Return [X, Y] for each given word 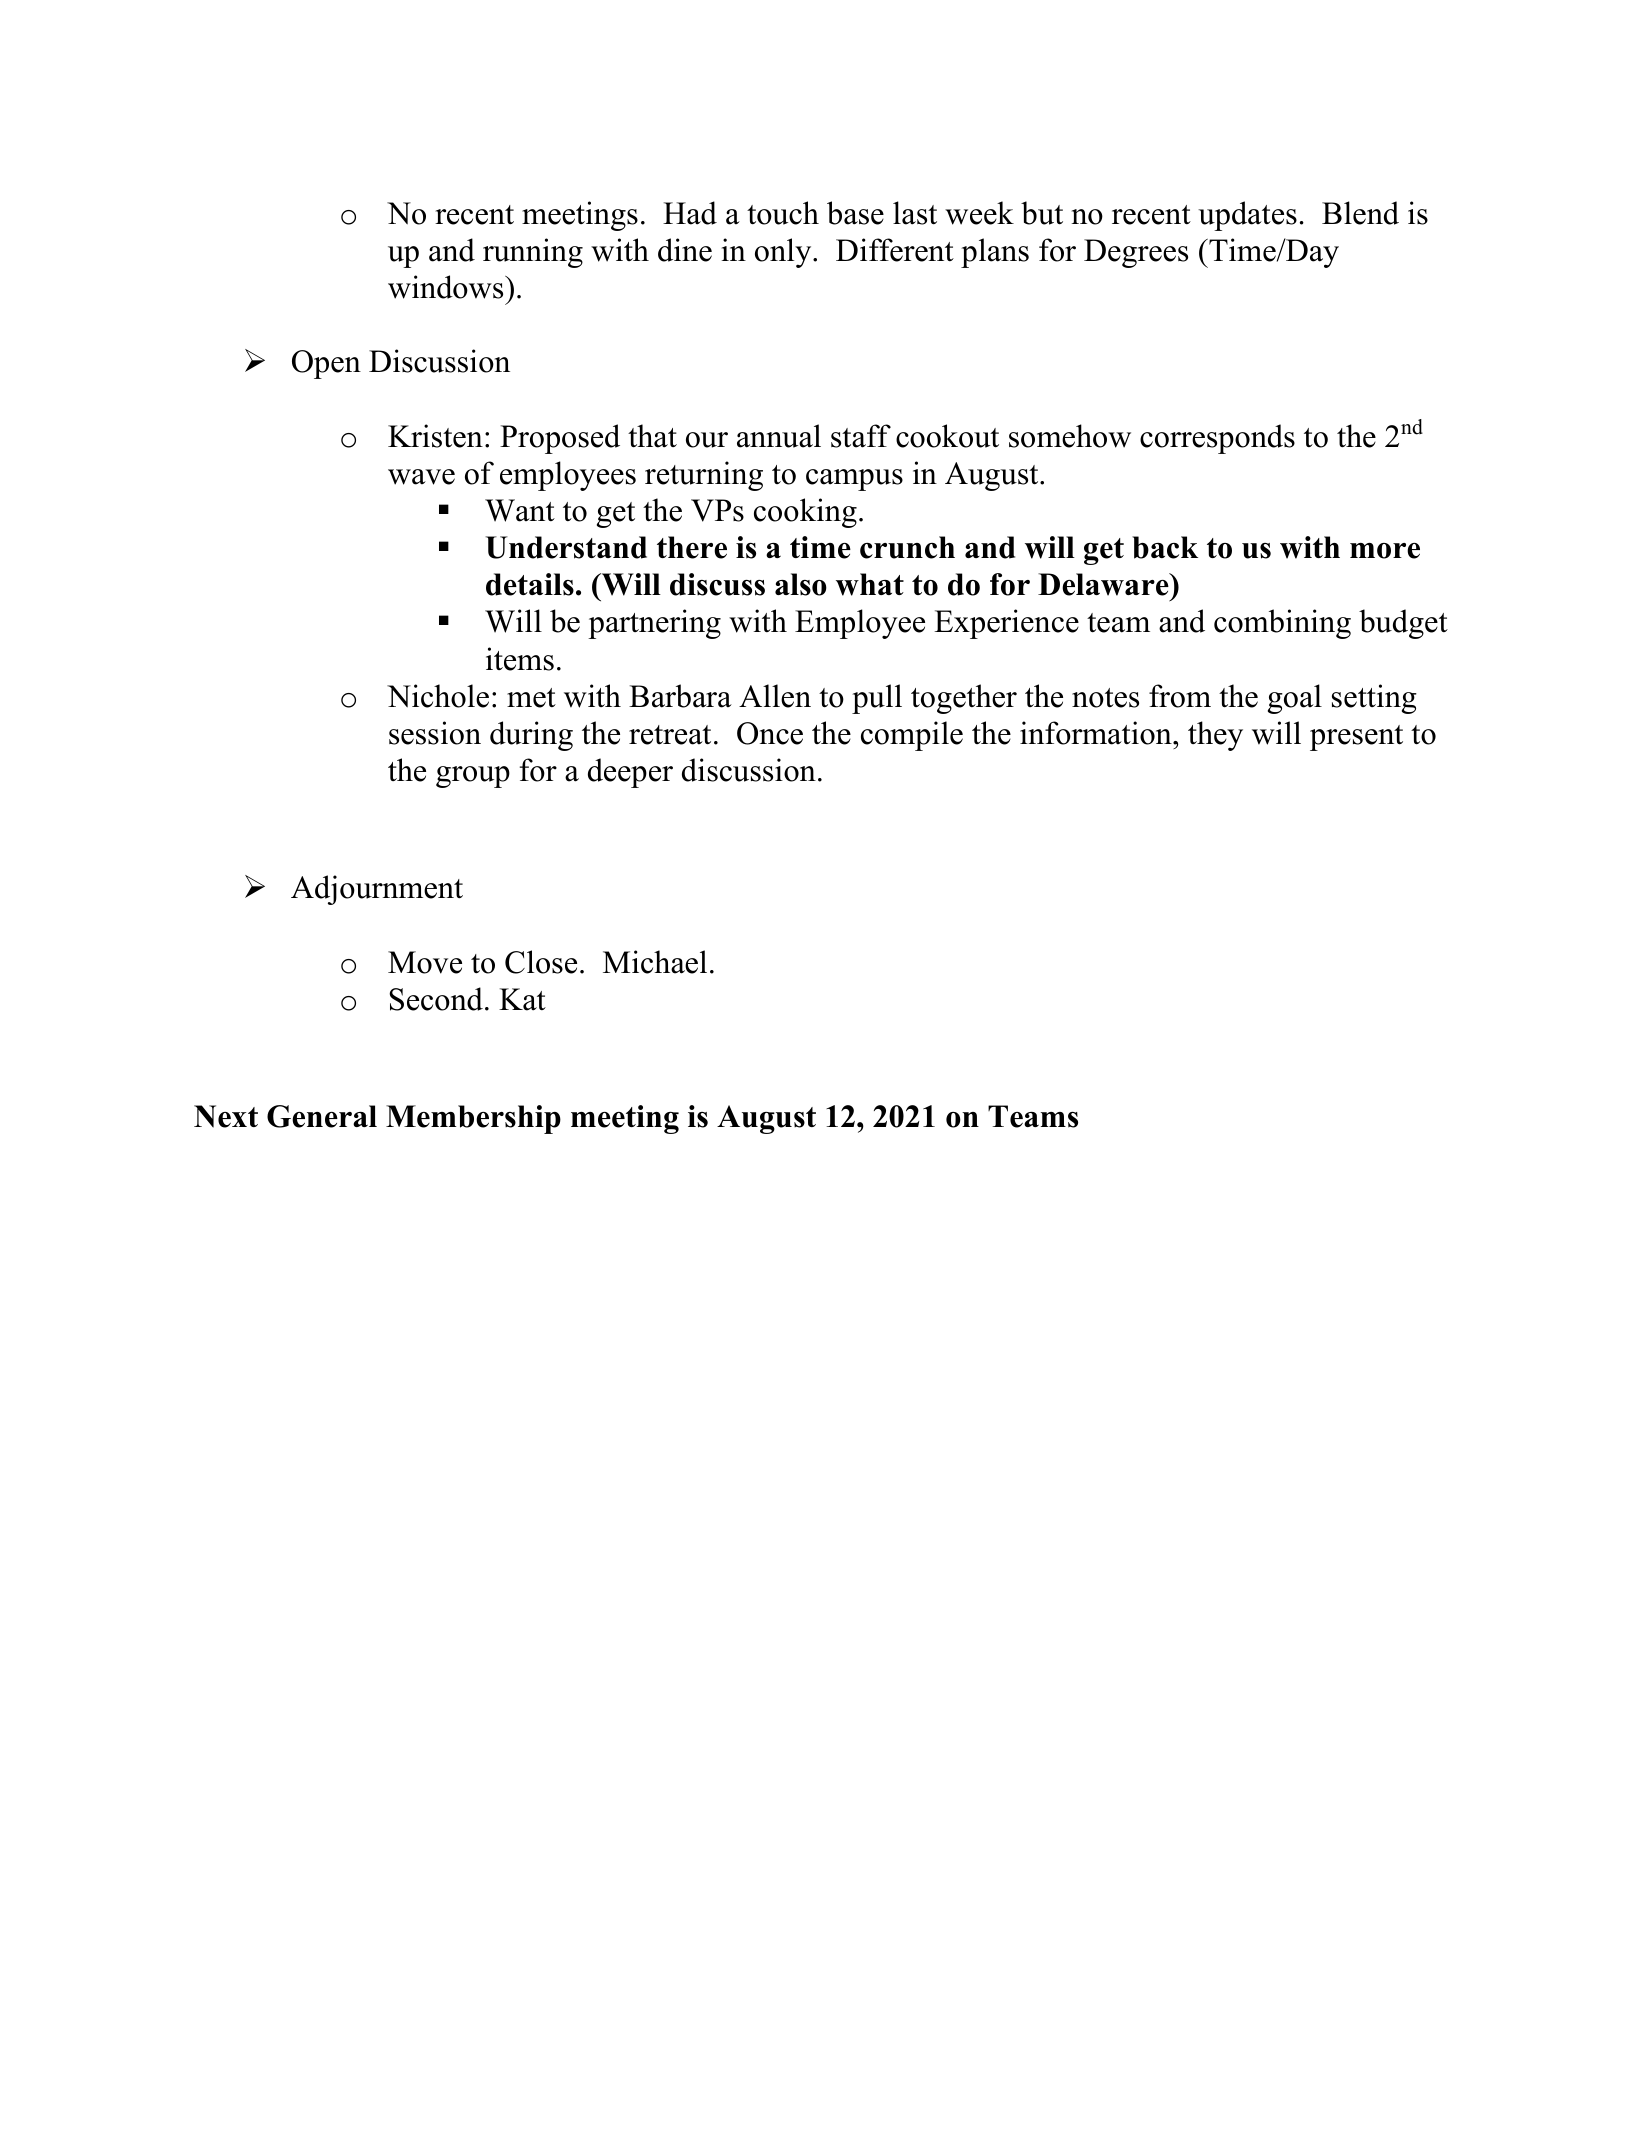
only [784, 253]
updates [1247, 216]
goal [1295, 699]
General [322, 1116]
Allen [775, 696]
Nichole [438, 696]
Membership [473, 1119]
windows [447, 287]
